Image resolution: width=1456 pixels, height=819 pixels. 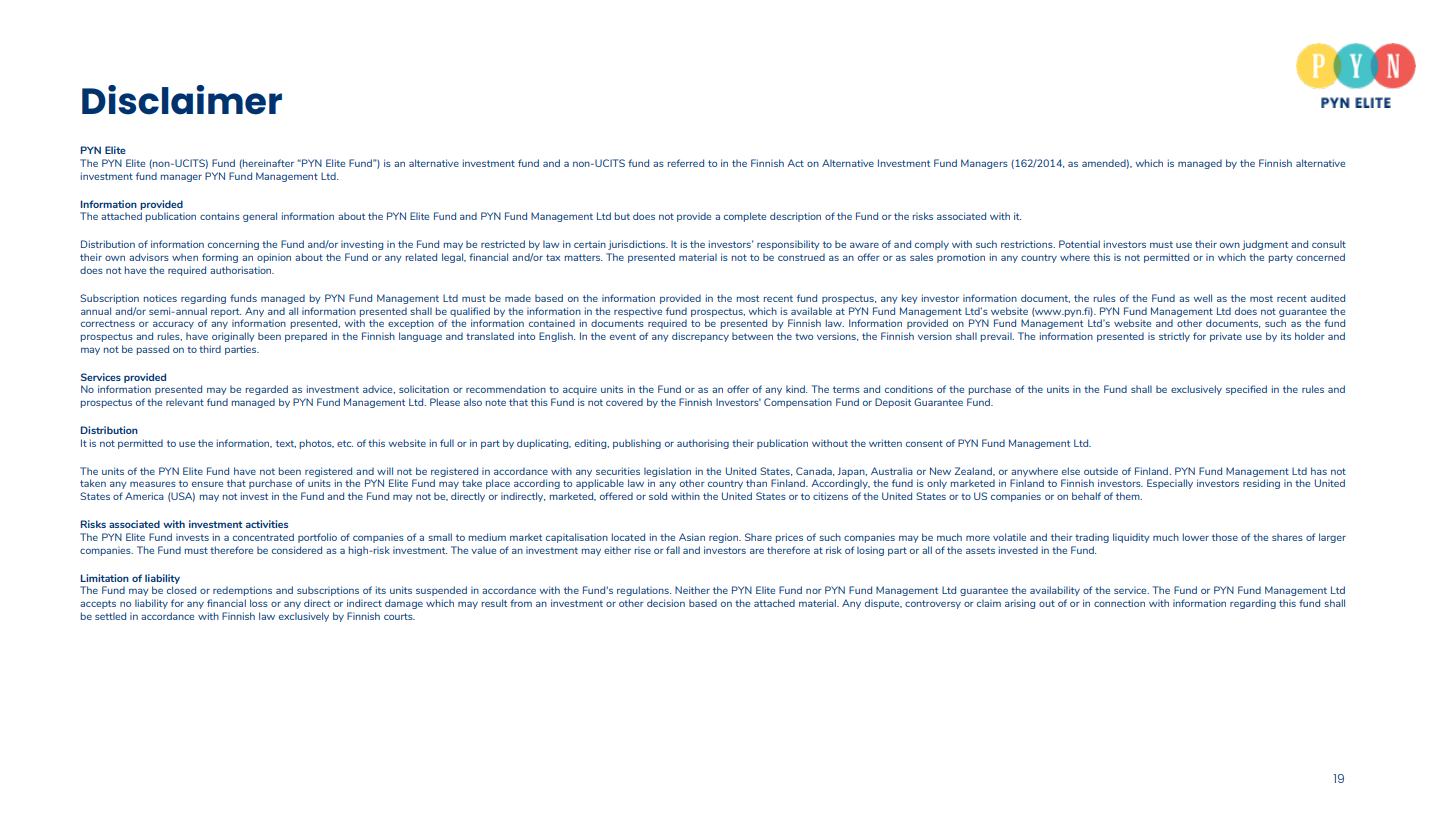 What do you see at coordinates (658, 496) in the screenshot?
I see `sold` at bounding box center [658, 496].
